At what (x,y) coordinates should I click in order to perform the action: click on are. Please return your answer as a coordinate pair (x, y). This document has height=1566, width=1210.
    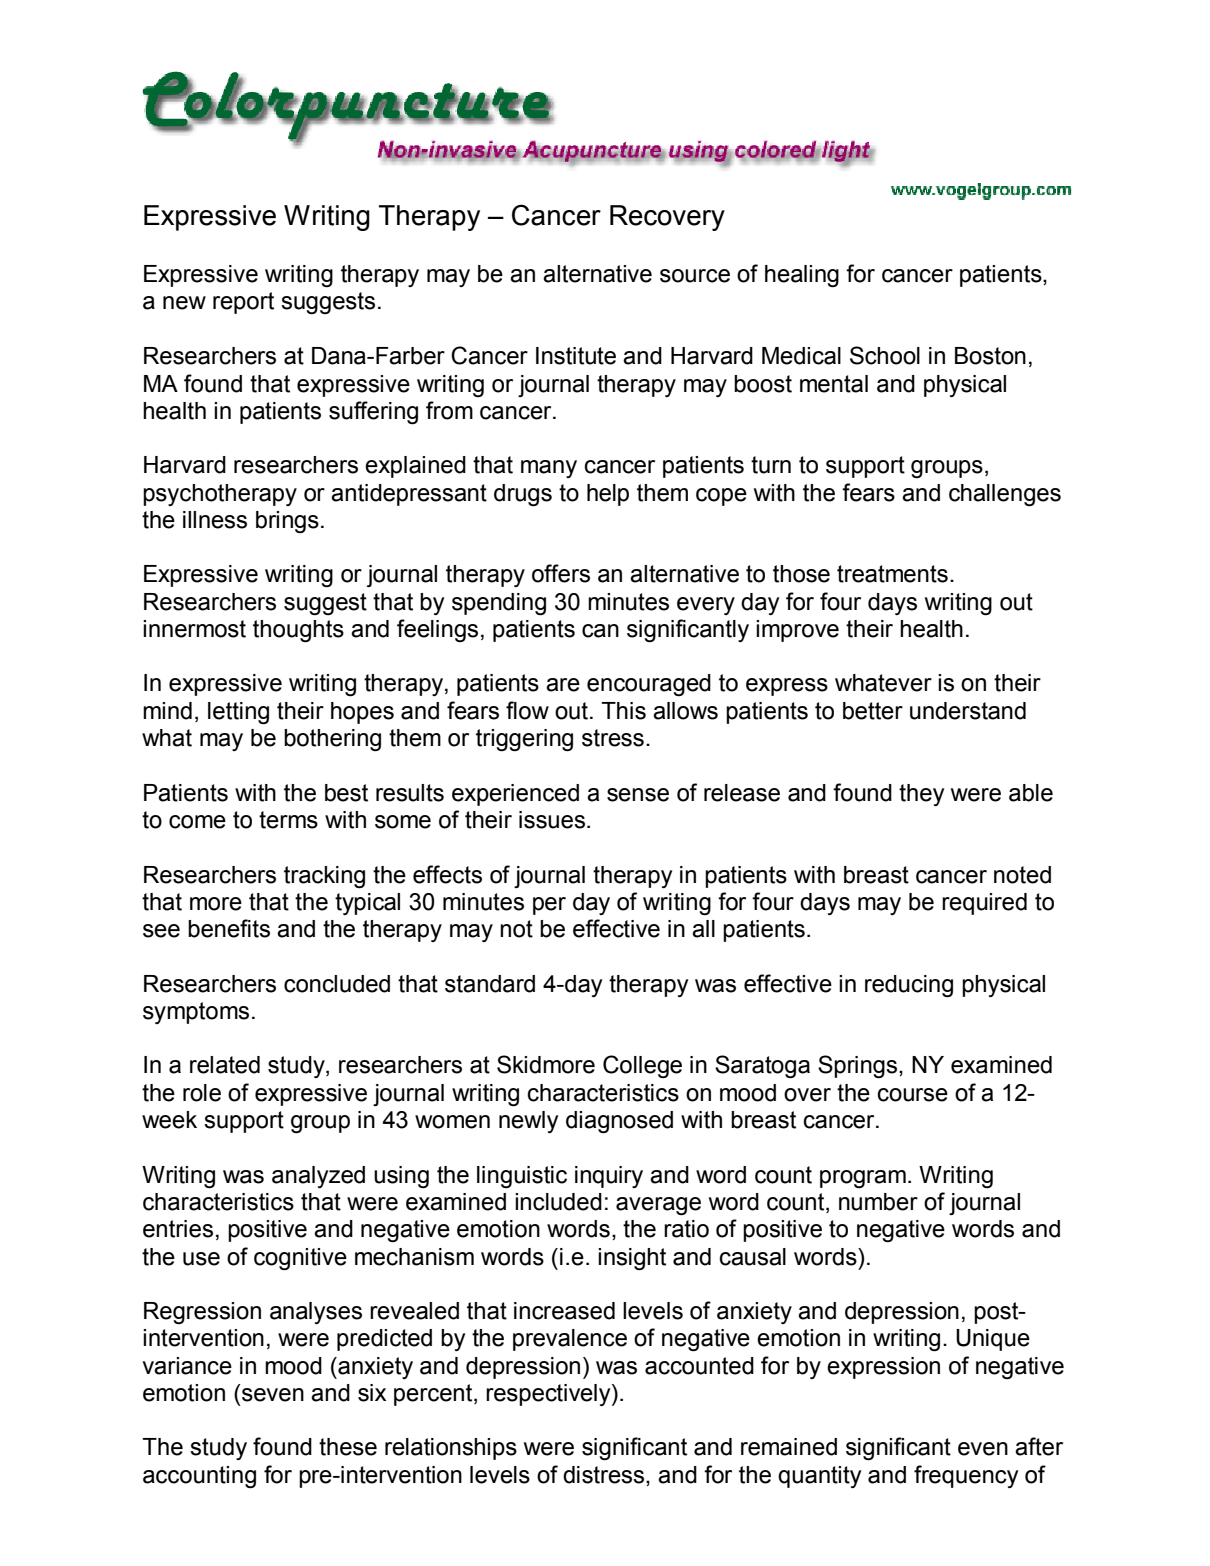
    Looking at the image, I should click on (563, 685).
